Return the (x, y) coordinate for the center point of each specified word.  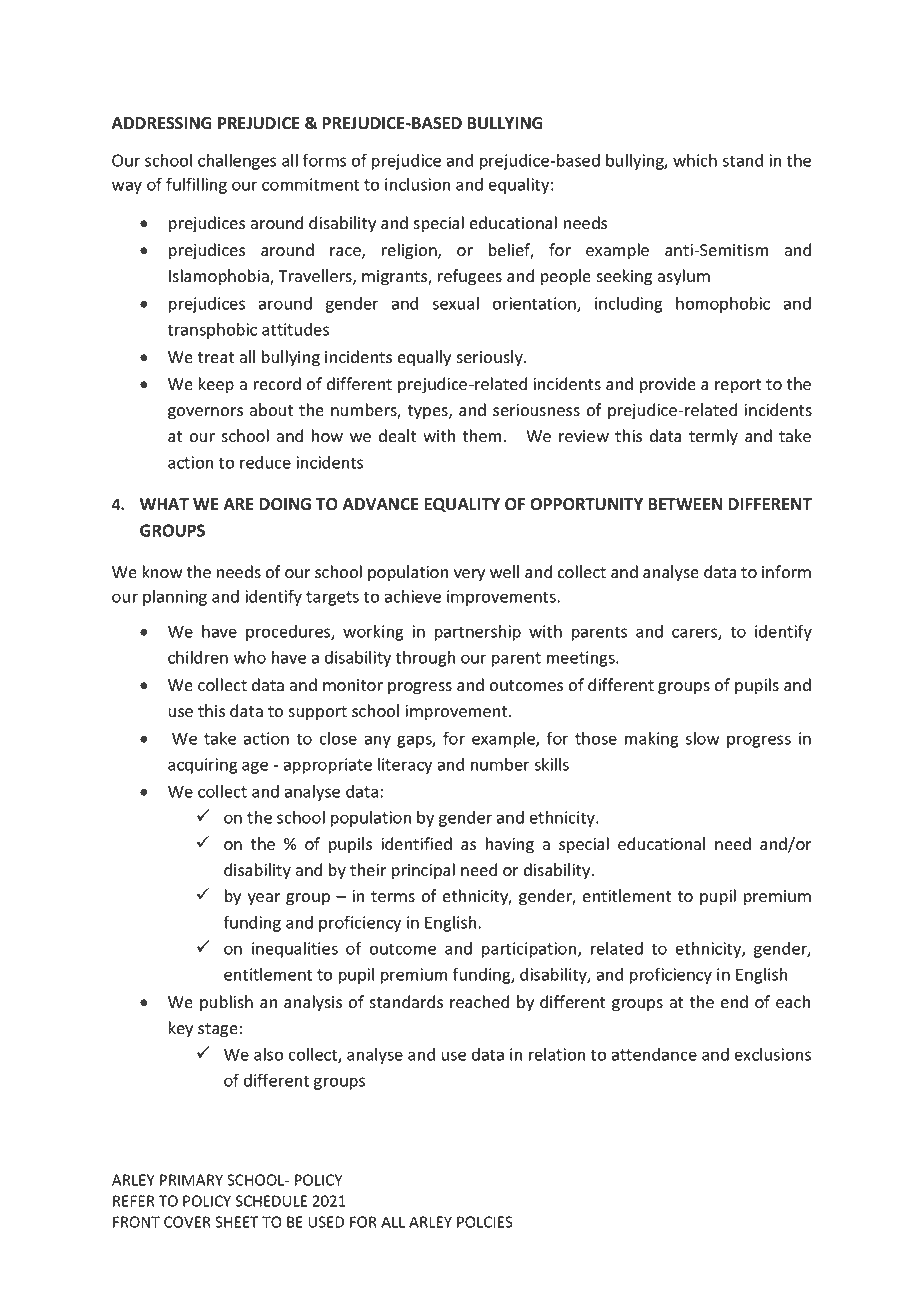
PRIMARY (191, 1180)
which (695, 160)
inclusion (417, 184)
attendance (654, 1054)
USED (326, 1222)
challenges (237, 162)
